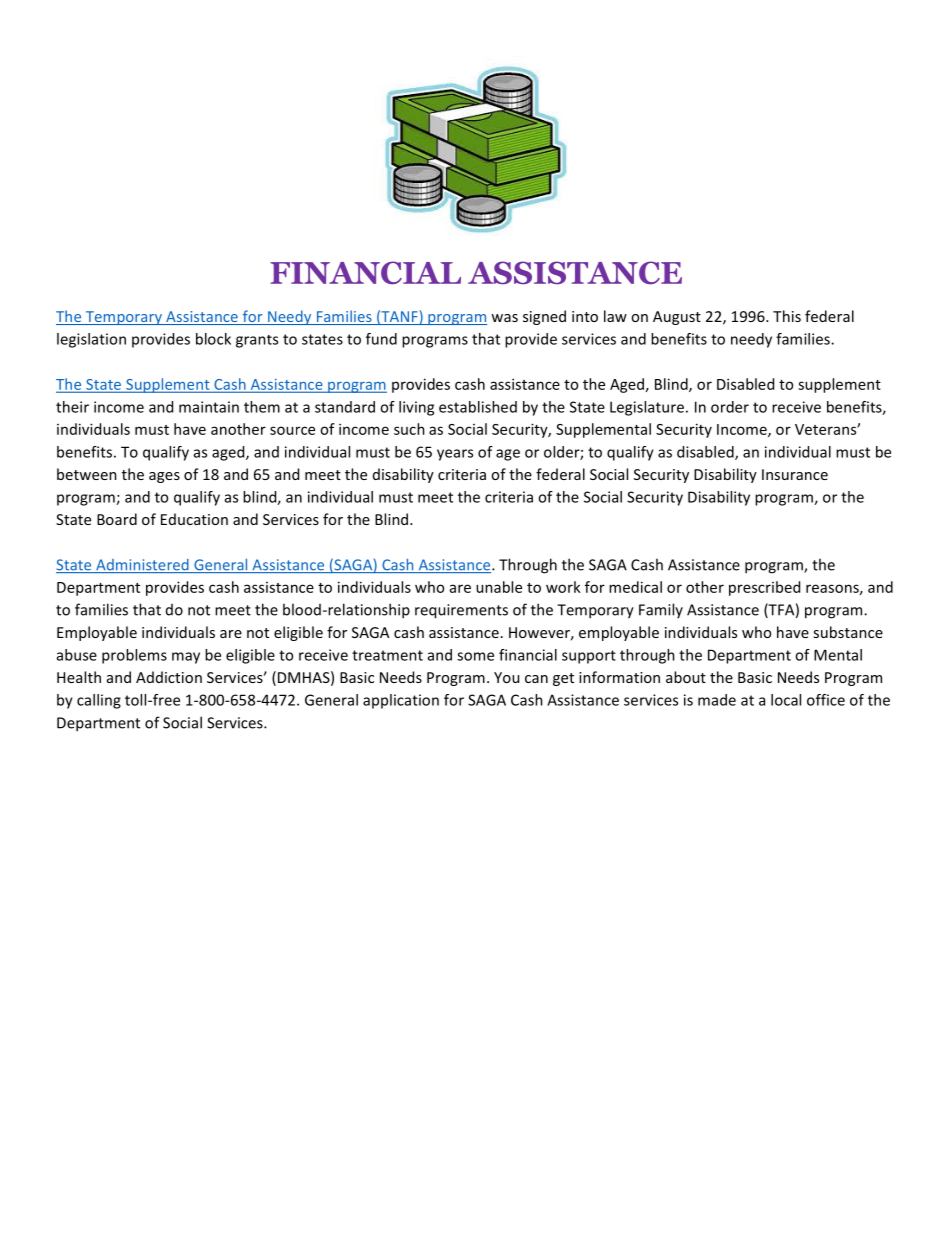 The image size is (952, 1233). Describe the element at coordinates (213, 339) in the screenshot. I see `block` at that location.
